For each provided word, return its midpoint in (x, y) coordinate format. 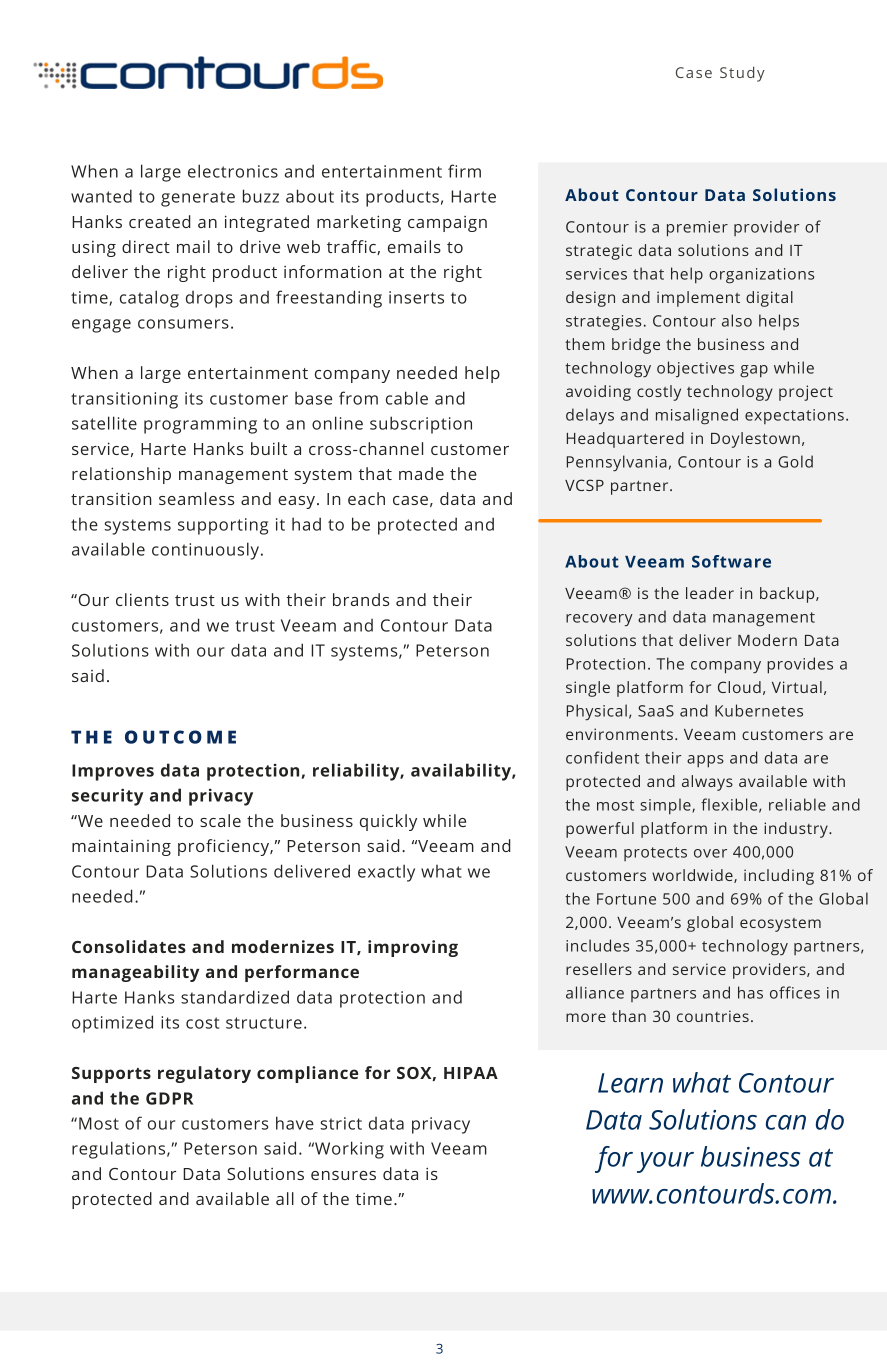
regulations (120, 1150)
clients (142, 599)
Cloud (739, 687)
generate (198, 199)
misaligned (697, 416)
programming (200, 425)
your (665, 1162)
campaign (447, 224)
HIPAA (471, 1073)
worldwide (693, 876)
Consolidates (129, 946)
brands (361, 599)
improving (413, 948)
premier (697, 229)
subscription (421, 425)
